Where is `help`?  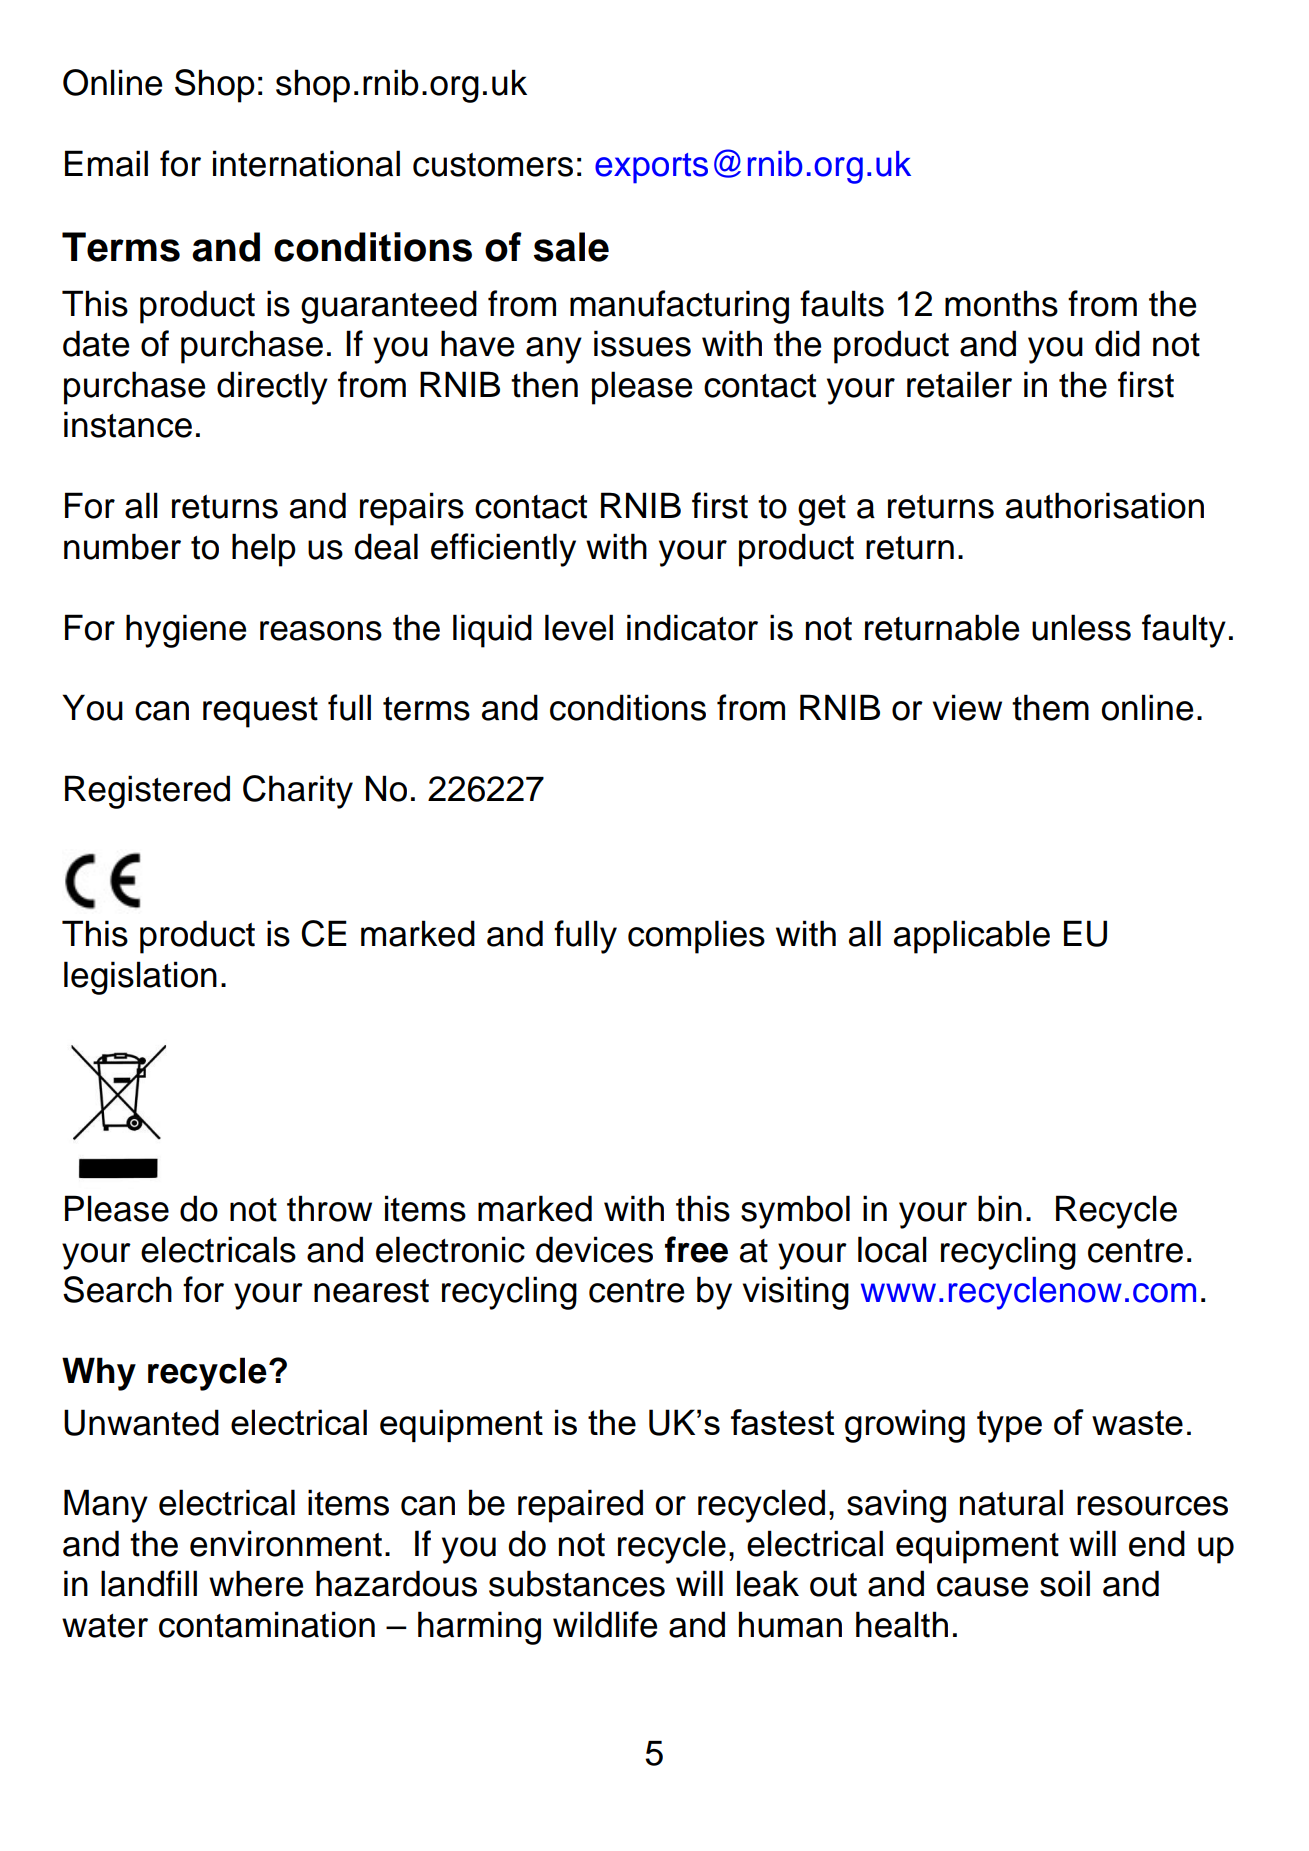
help is located at coordinates (264, 550).
